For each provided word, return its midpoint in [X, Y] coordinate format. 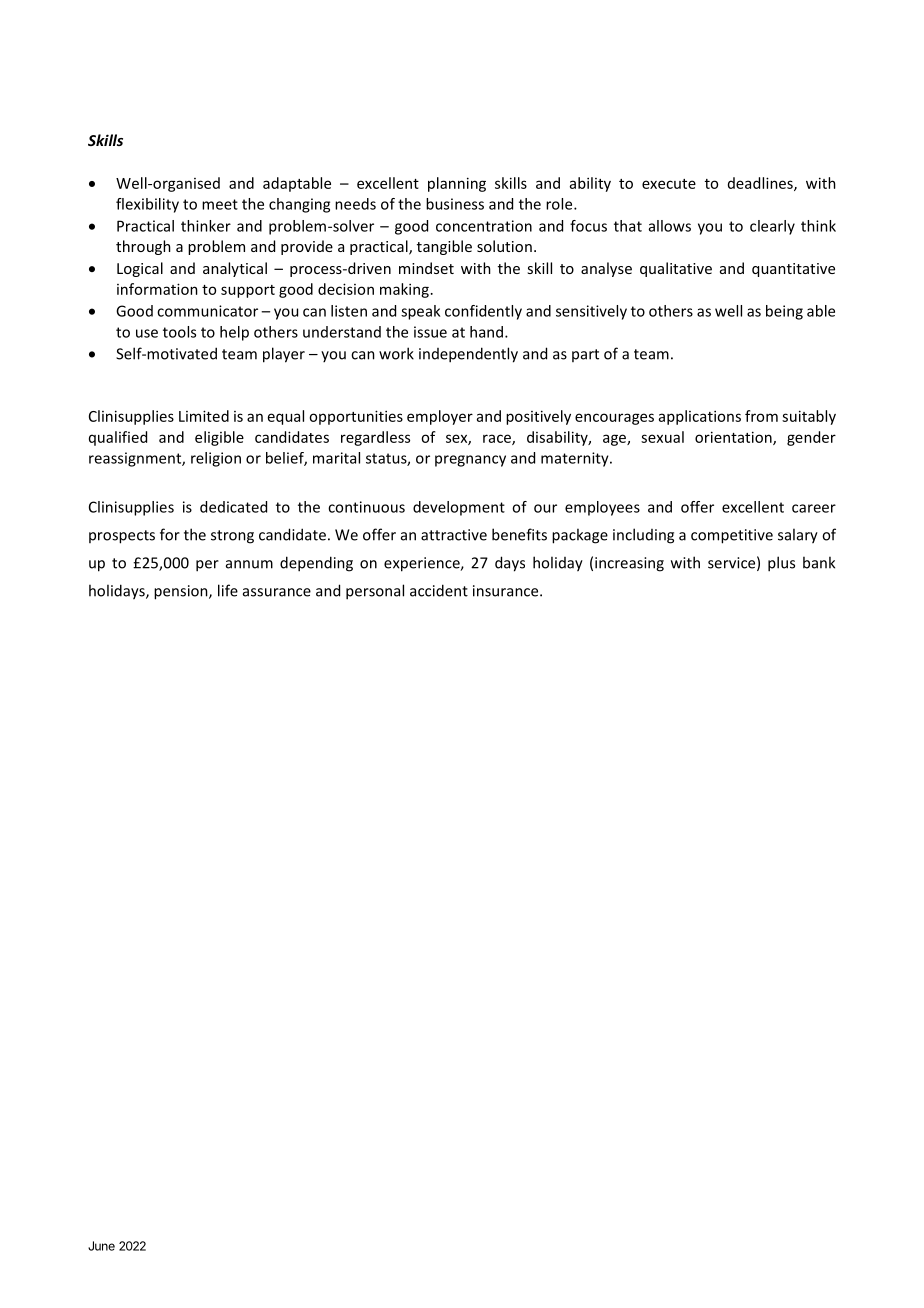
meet [220, 204]
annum [249, 564]
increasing [629, 564]
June [101, 1246]
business [455, 204]
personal [375, 592]
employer [440, 417]
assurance [277, 592]
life [228, 590]
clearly [772, 227]
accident [439, 590]
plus [781, 564]
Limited [204, 416]
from [761, 416]
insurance [507, 591]
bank [819, 562]
